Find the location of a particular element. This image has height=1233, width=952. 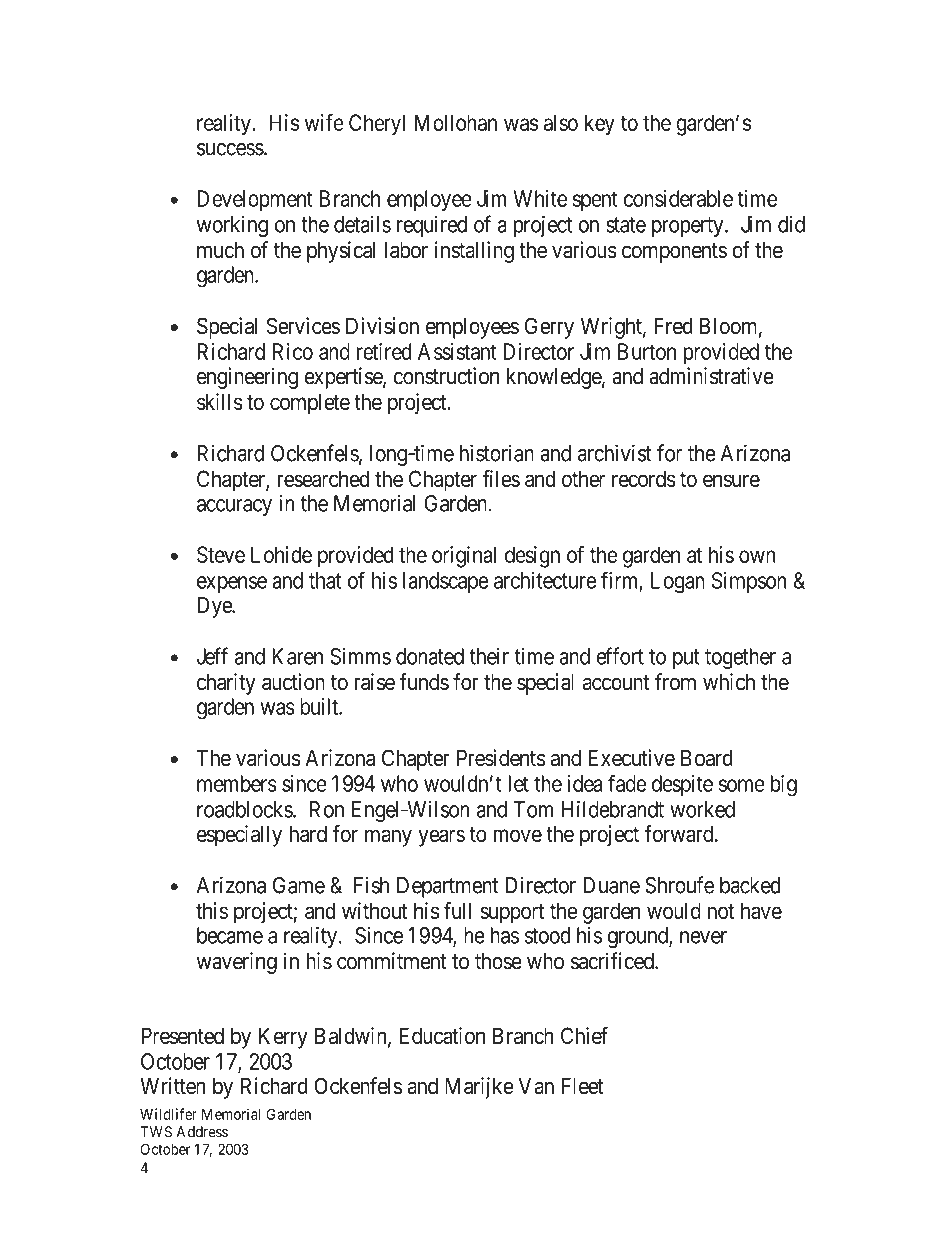

Address is located at coordinates (202, 1132).
